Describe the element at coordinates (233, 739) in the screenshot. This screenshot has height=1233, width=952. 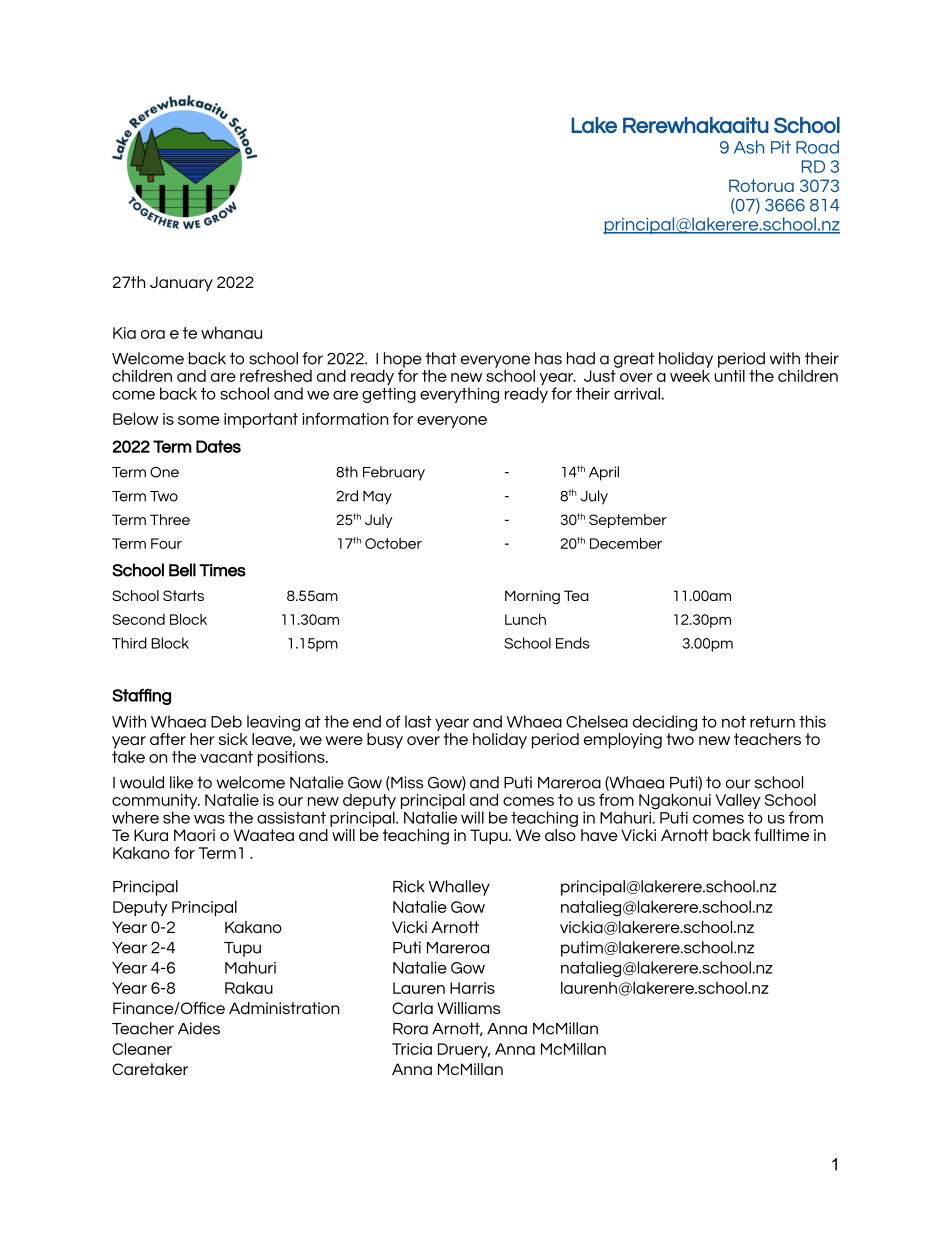
I see `sick` at that location.
